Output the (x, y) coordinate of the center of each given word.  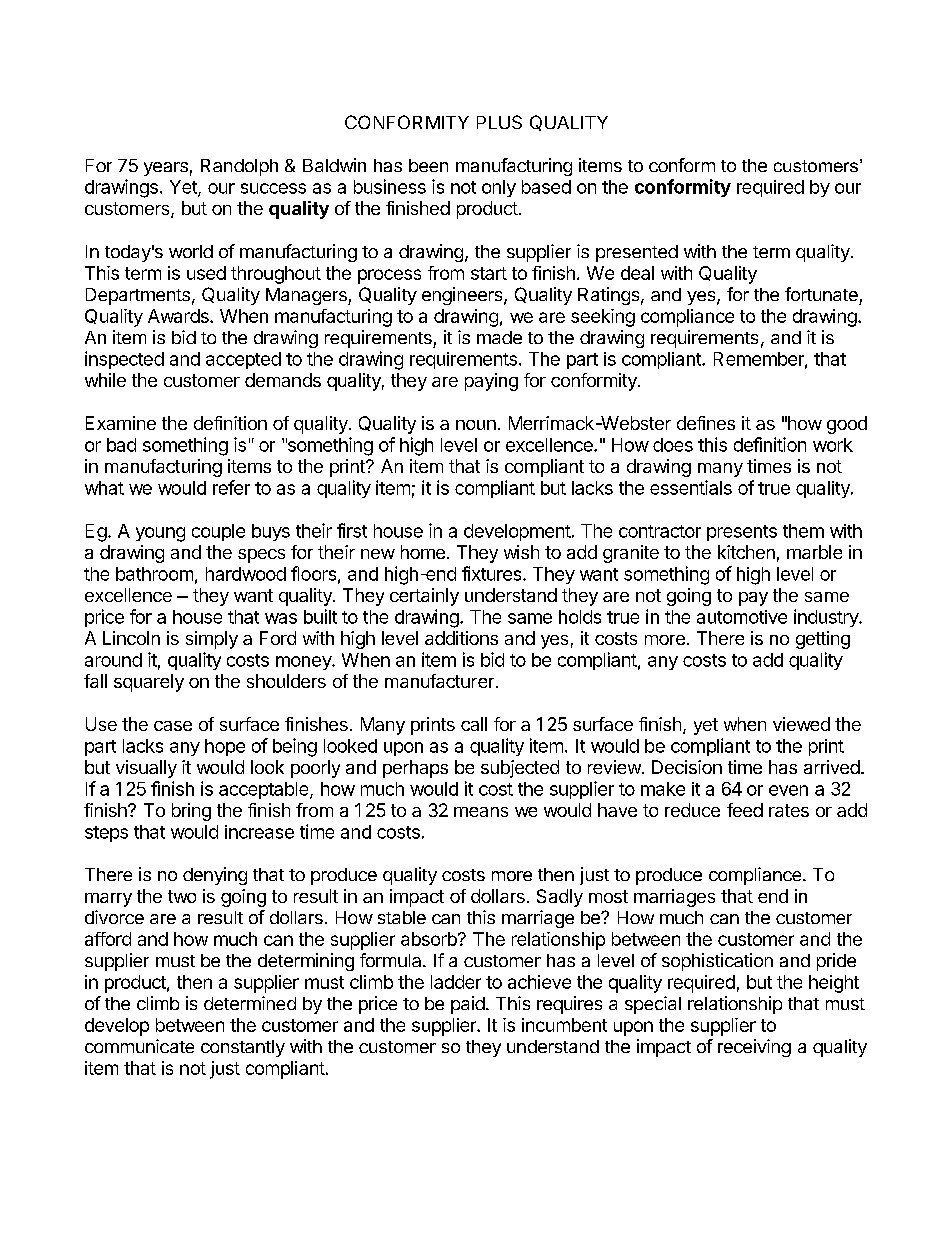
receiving (754, 1048)
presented (637, 253)
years (166, 169)
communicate (139, 1046)
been (428, 165)
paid (468, 1005)
